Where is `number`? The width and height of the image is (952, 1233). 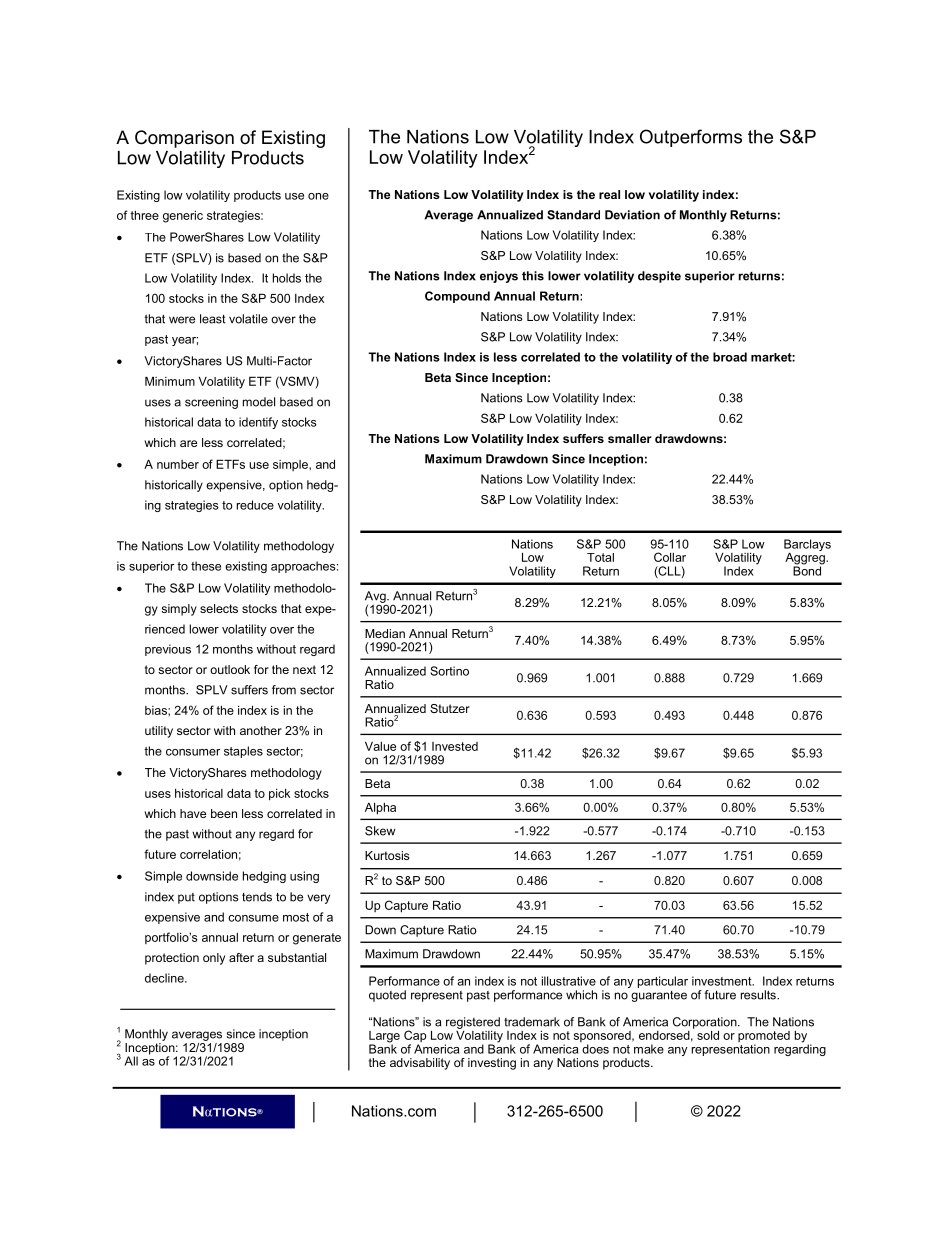
number is located at coordinates (178, 464).
